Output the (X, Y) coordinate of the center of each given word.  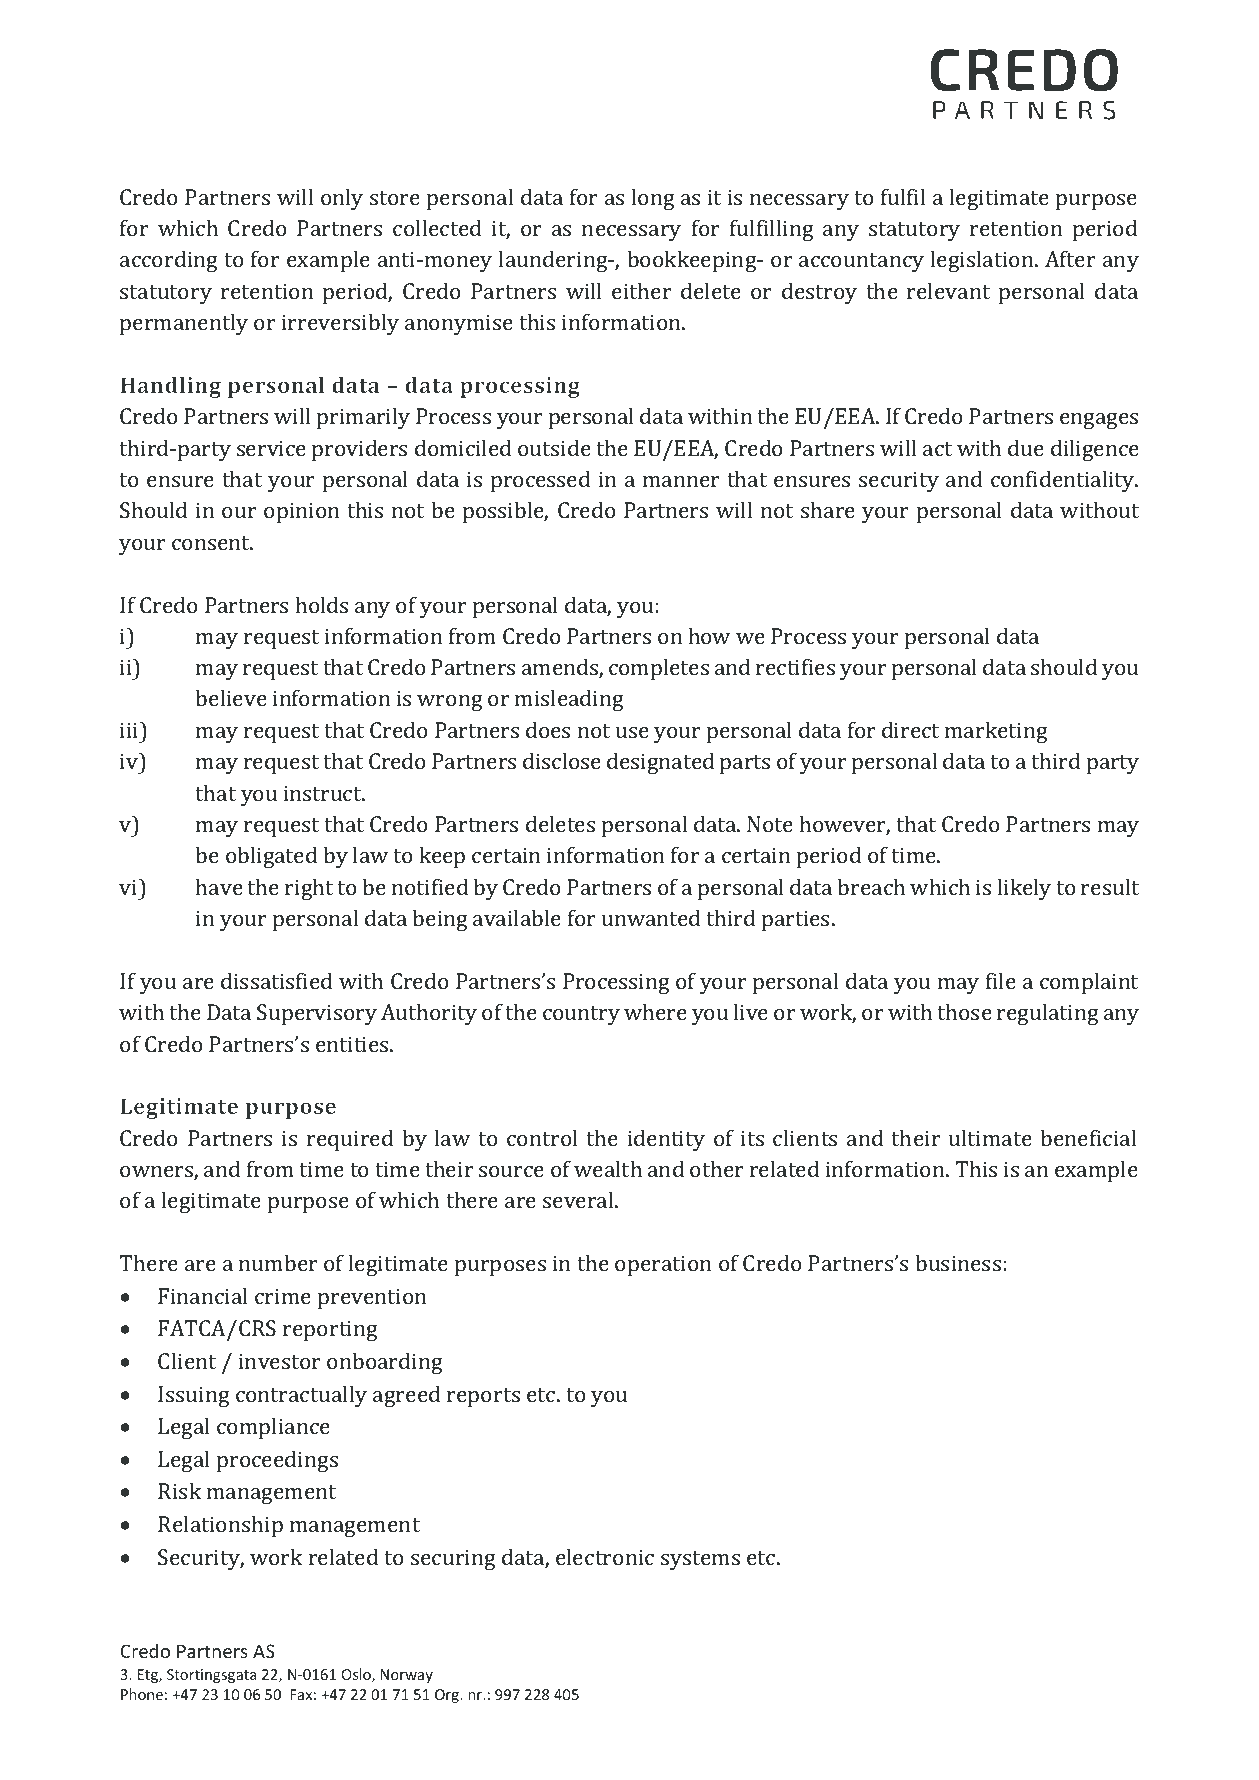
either (642, 290)
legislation (983, 261)
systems (700, 1560)
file (1001, 980)
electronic (605, 1556)
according (169, 261)
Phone (142, 1694)
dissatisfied (276, 980)
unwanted (651, 917)
